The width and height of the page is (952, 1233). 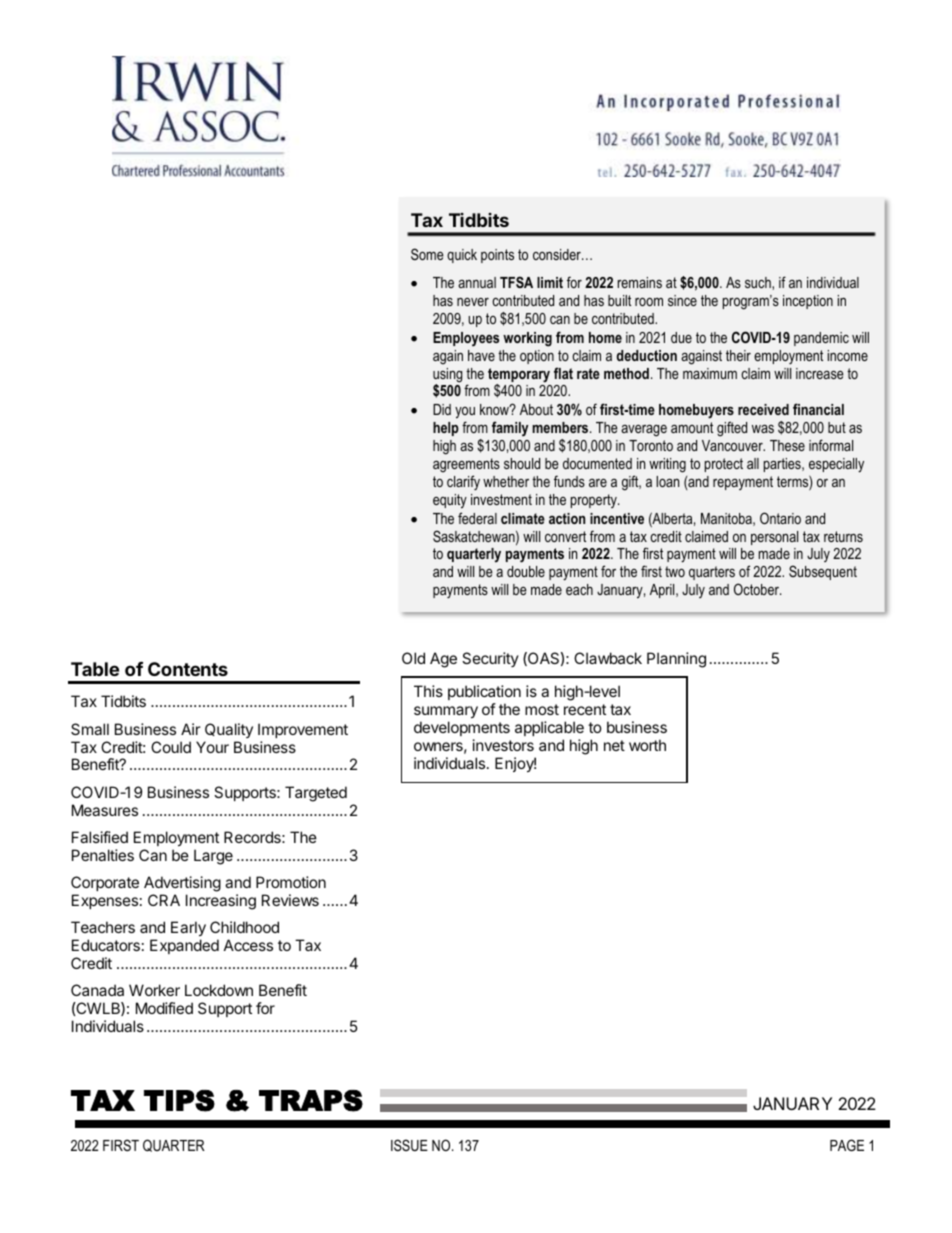 I want to click on Air, so click(x=191, y=729).
